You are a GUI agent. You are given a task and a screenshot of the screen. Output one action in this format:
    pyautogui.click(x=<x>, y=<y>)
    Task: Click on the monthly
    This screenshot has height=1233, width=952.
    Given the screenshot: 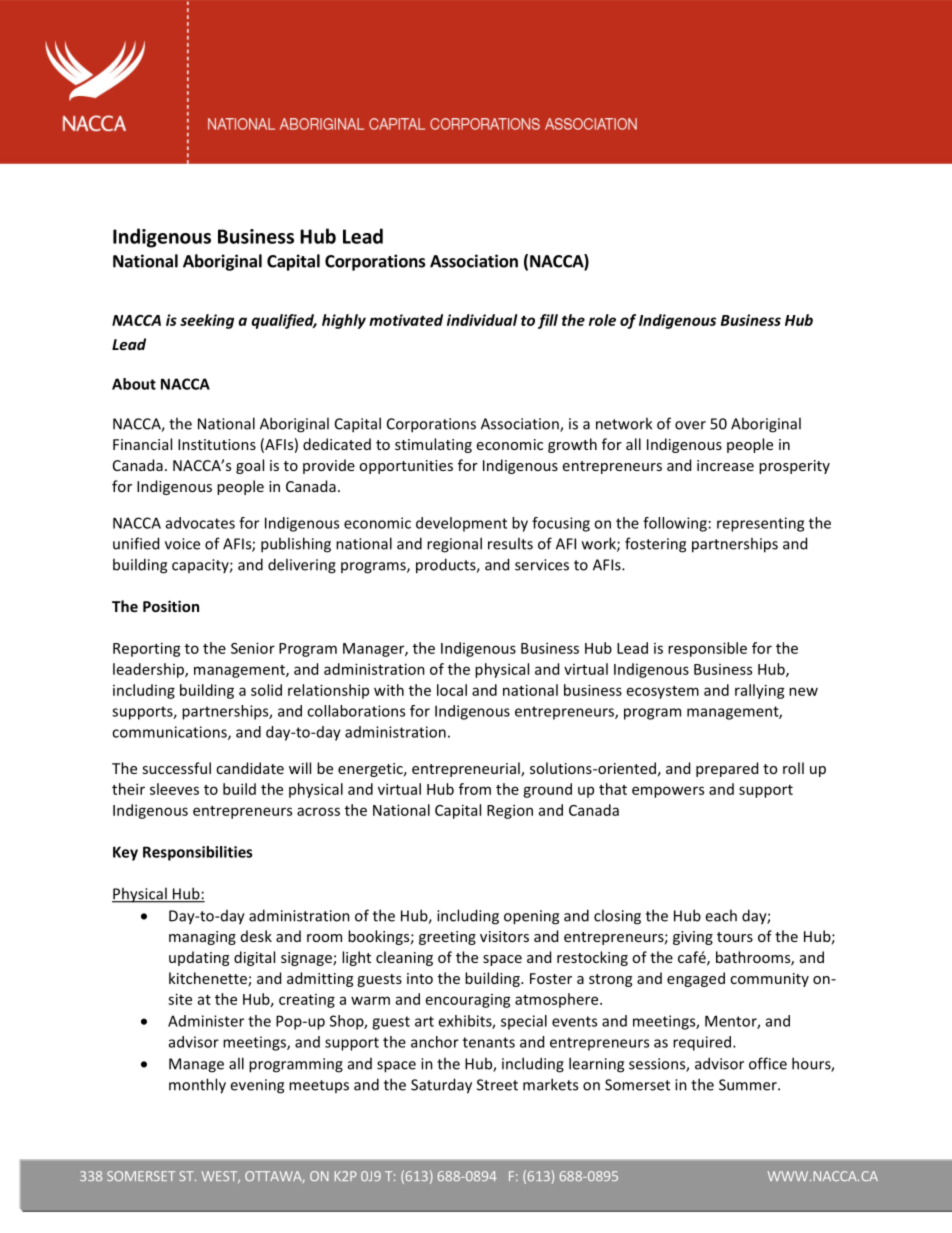 What is the action you would take?
    pyautogui.click(x=197, y=1086)
